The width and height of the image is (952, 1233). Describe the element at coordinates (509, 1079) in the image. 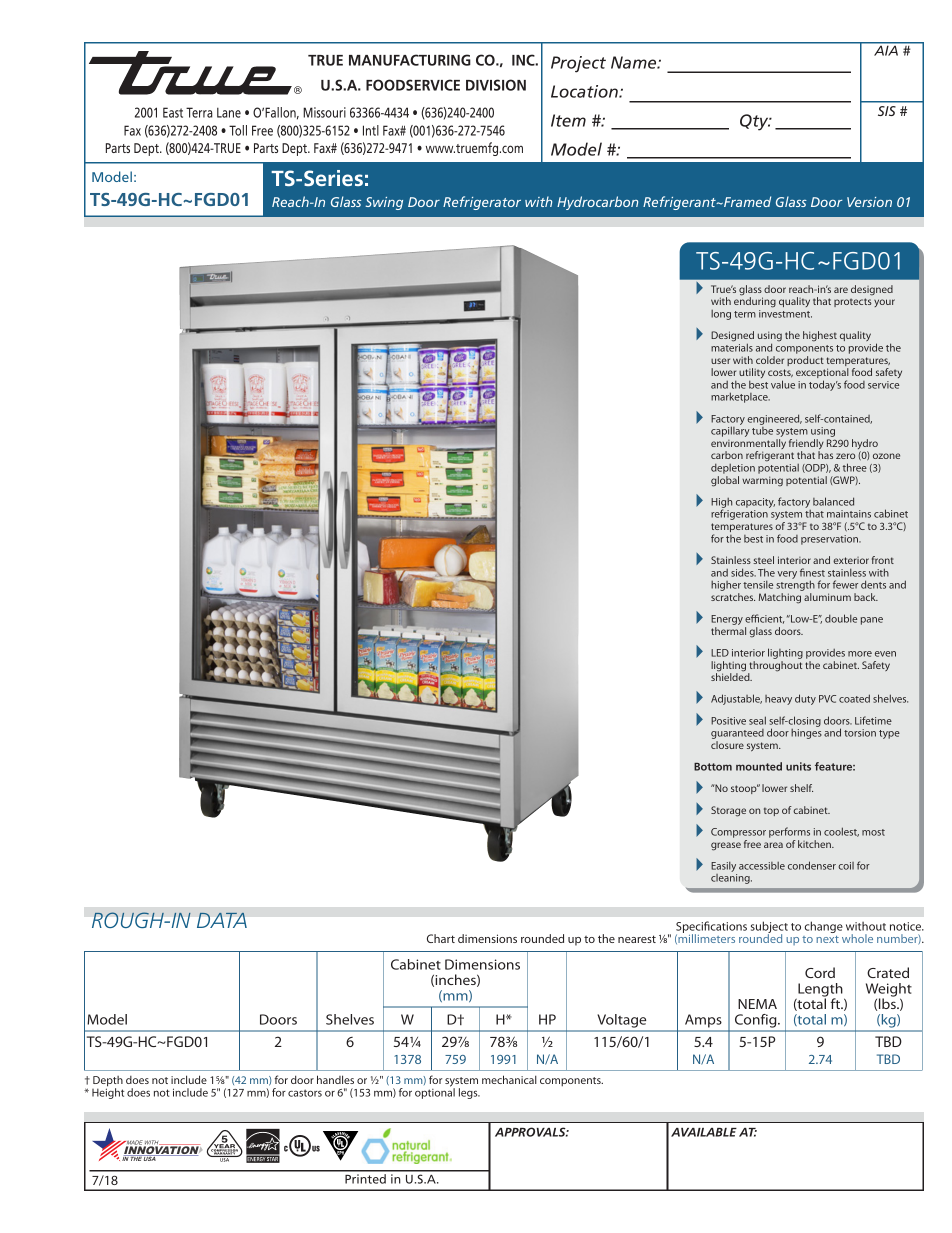

I see `mechanical` at that location.
